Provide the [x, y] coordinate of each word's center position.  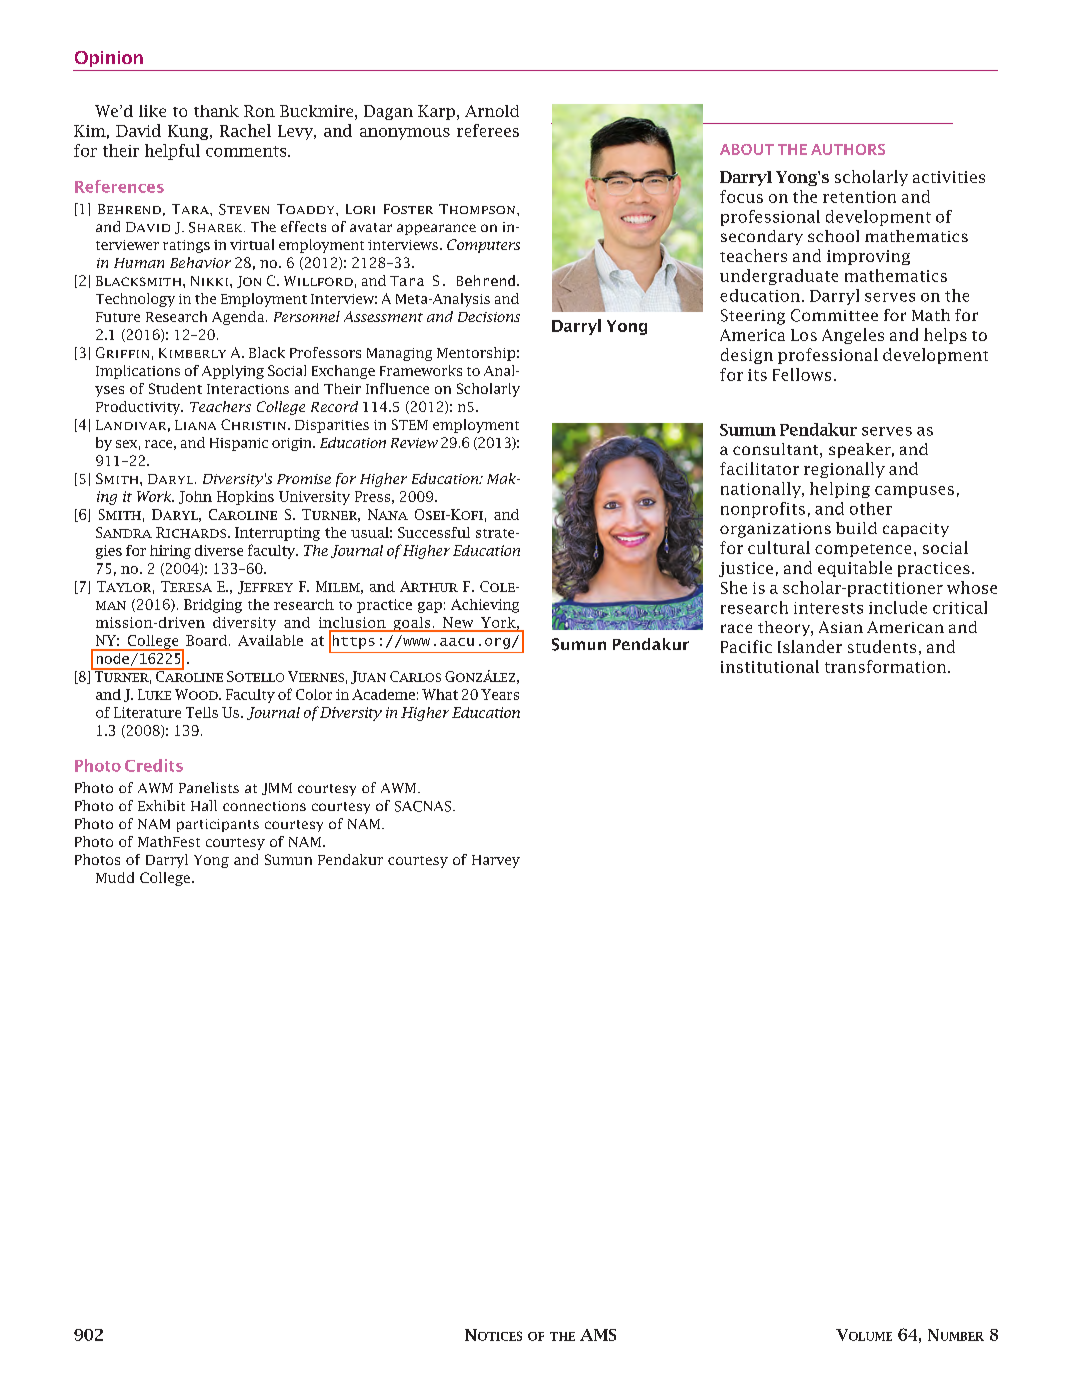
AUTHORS [848, 149]
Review [414, 443]
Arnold [492, 111]
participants [218, 825]
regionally [844, 470]
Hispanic [239, 444]
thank [216, 111]
